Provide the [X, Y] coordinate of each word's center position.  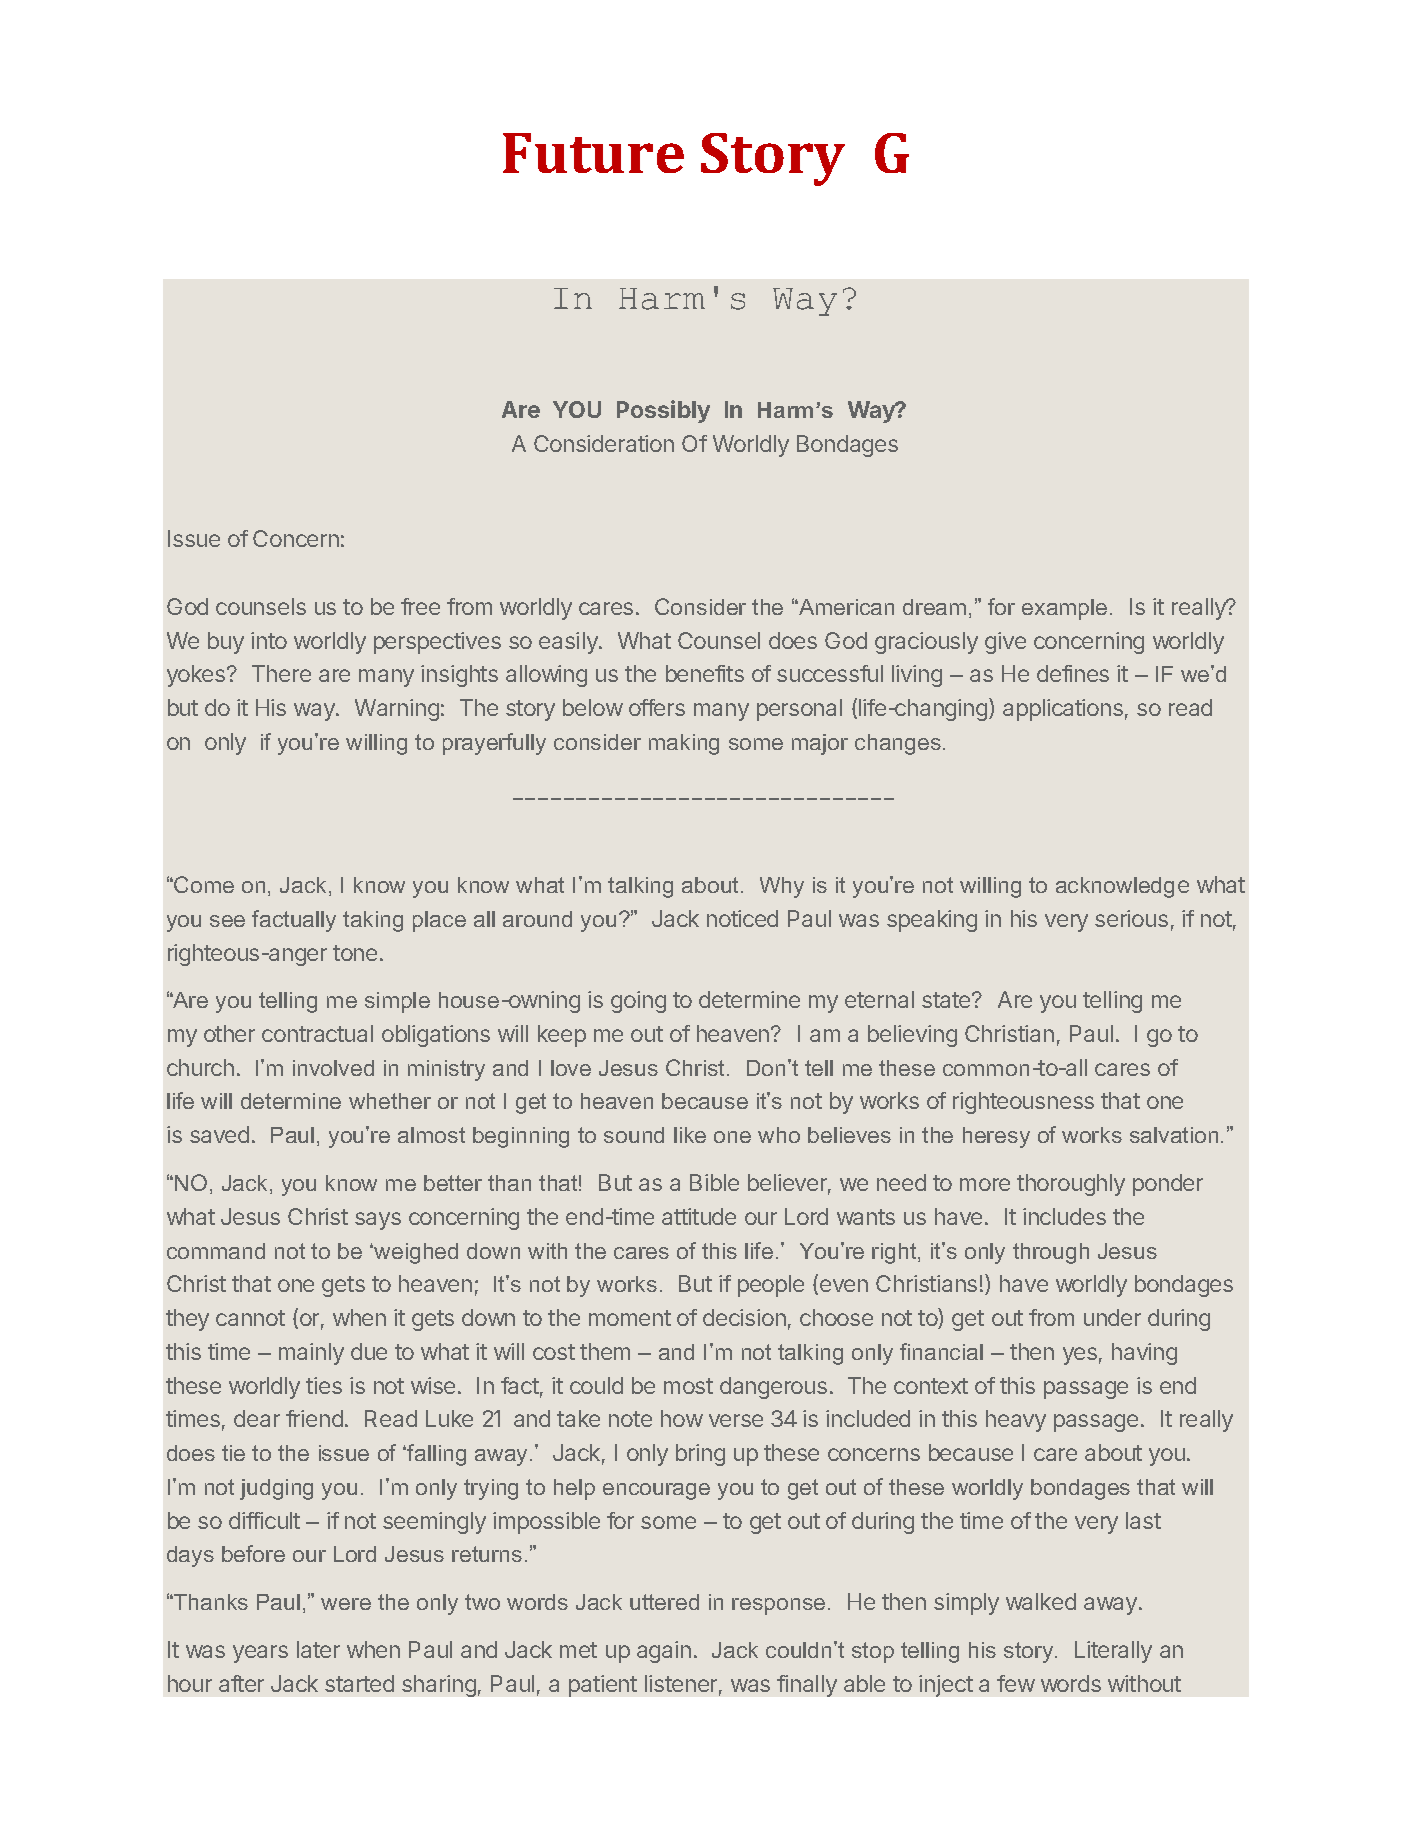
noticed [742, 918]
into [269, 640]
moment [630, 1318]
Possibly [663, 411]
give [1005, 643]
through [1051, 1253]
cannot [250, 1318]
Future [593, 153]
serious [1131, 918]
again [664, 1652]
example [1064, 609]
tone [355, 953]
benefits [705, 673]
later [318, 1649]
